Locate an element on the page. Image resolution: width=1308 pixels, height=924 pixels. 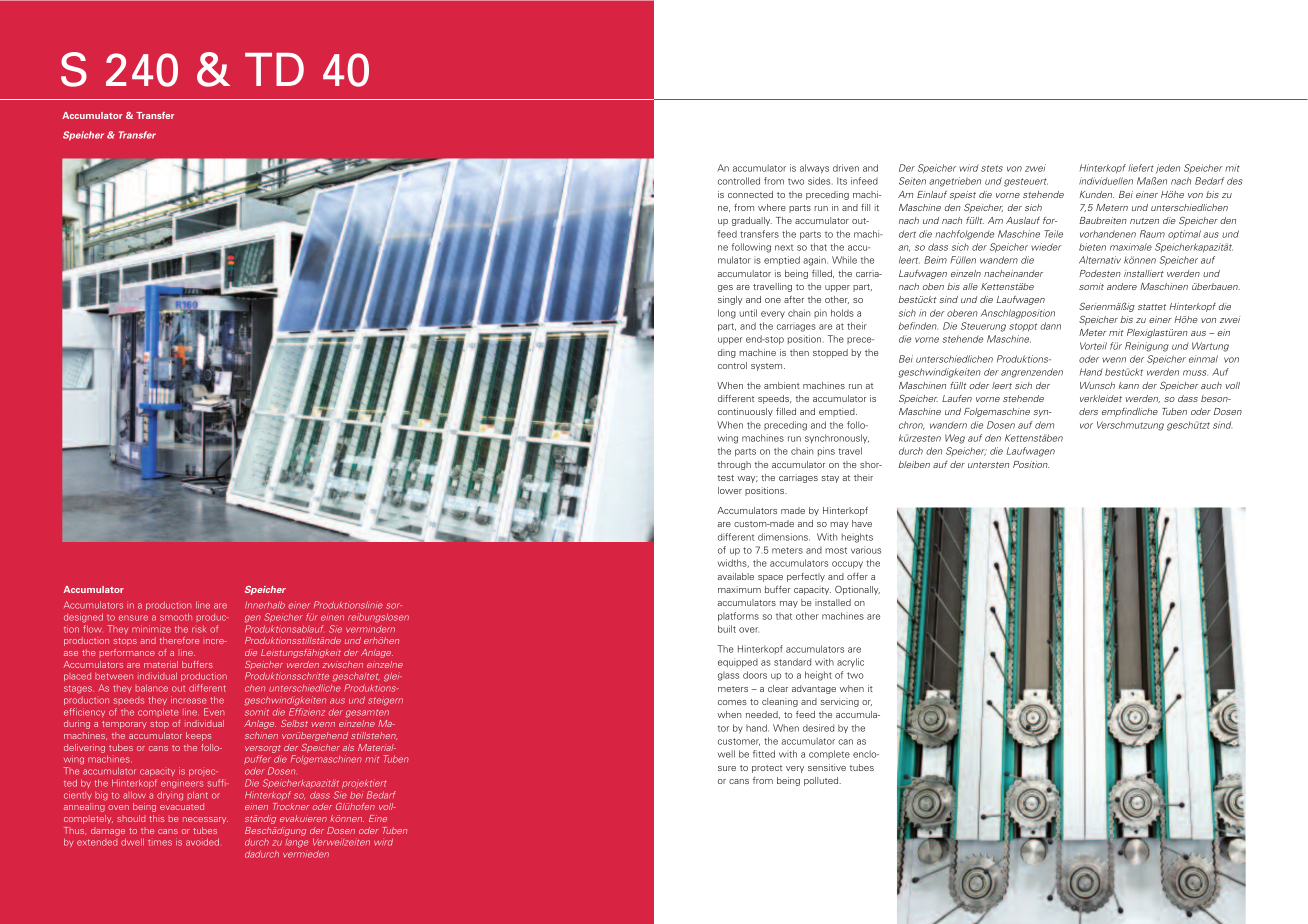
connected is located at coordinates (750, 194).
